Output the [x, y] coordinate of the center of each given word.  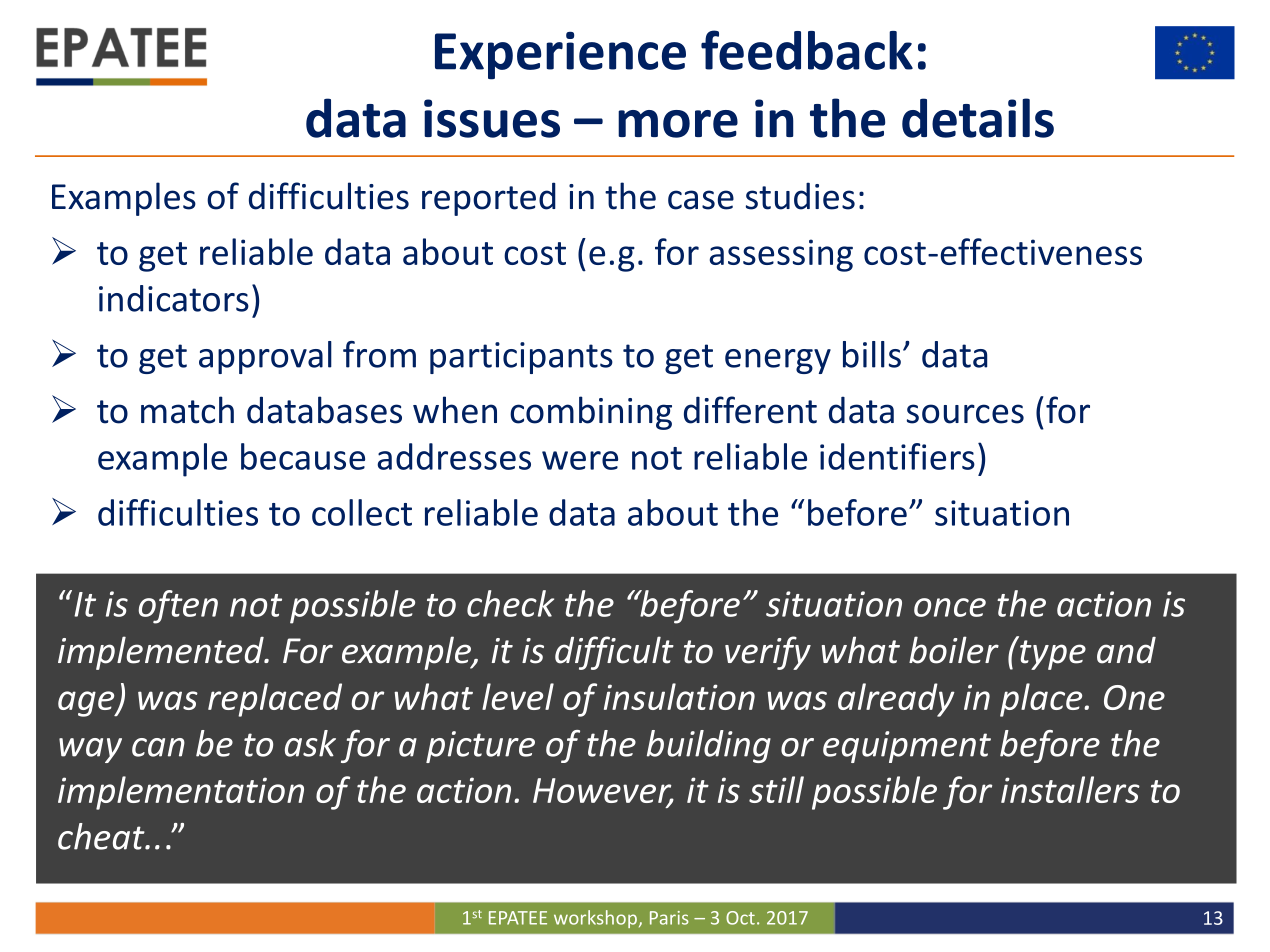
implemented [162, 653]
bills [872, 354]
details [978, 118]
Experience [560, 56]
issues [492, 118]
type [1053, 655]
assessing [781, 255]
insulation [679, 696]
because [303, 456]
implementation [181, 793]
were [580, 460]
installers [1070, 789]
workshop [595, 919]
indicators [174, 298]
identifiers [897, 456]
